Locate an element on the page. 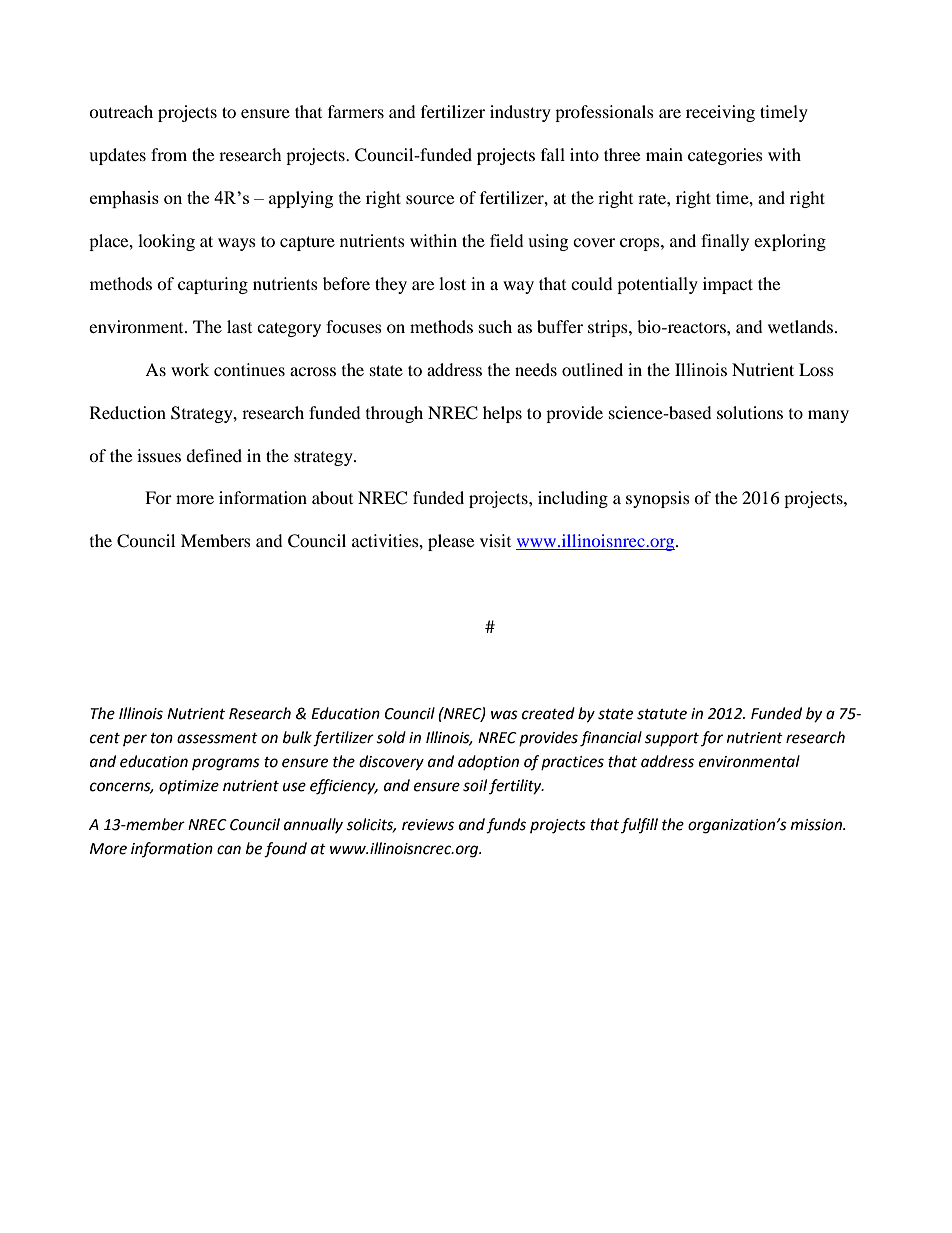 The width and height of the document is (952, 1233). can is located at coordinates (229, 850).
